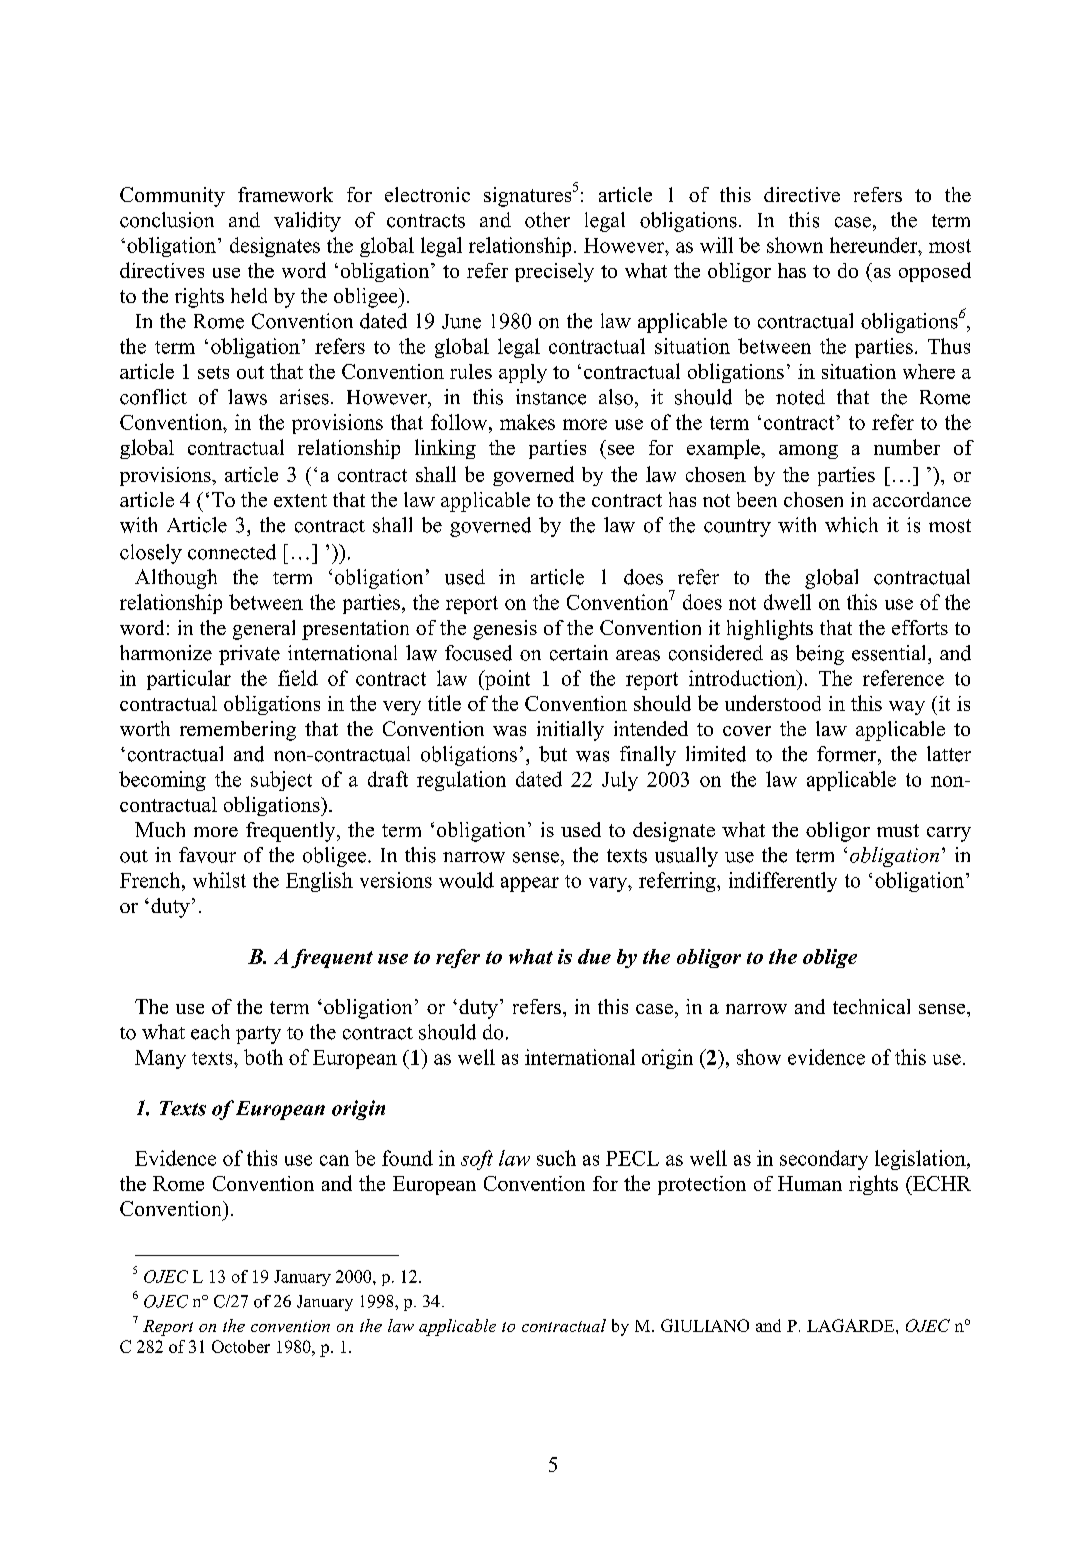 This page has height=1542, width=1090. Describe the element at coordinates (219, 880) in the page. I see `whilst` at that location.
